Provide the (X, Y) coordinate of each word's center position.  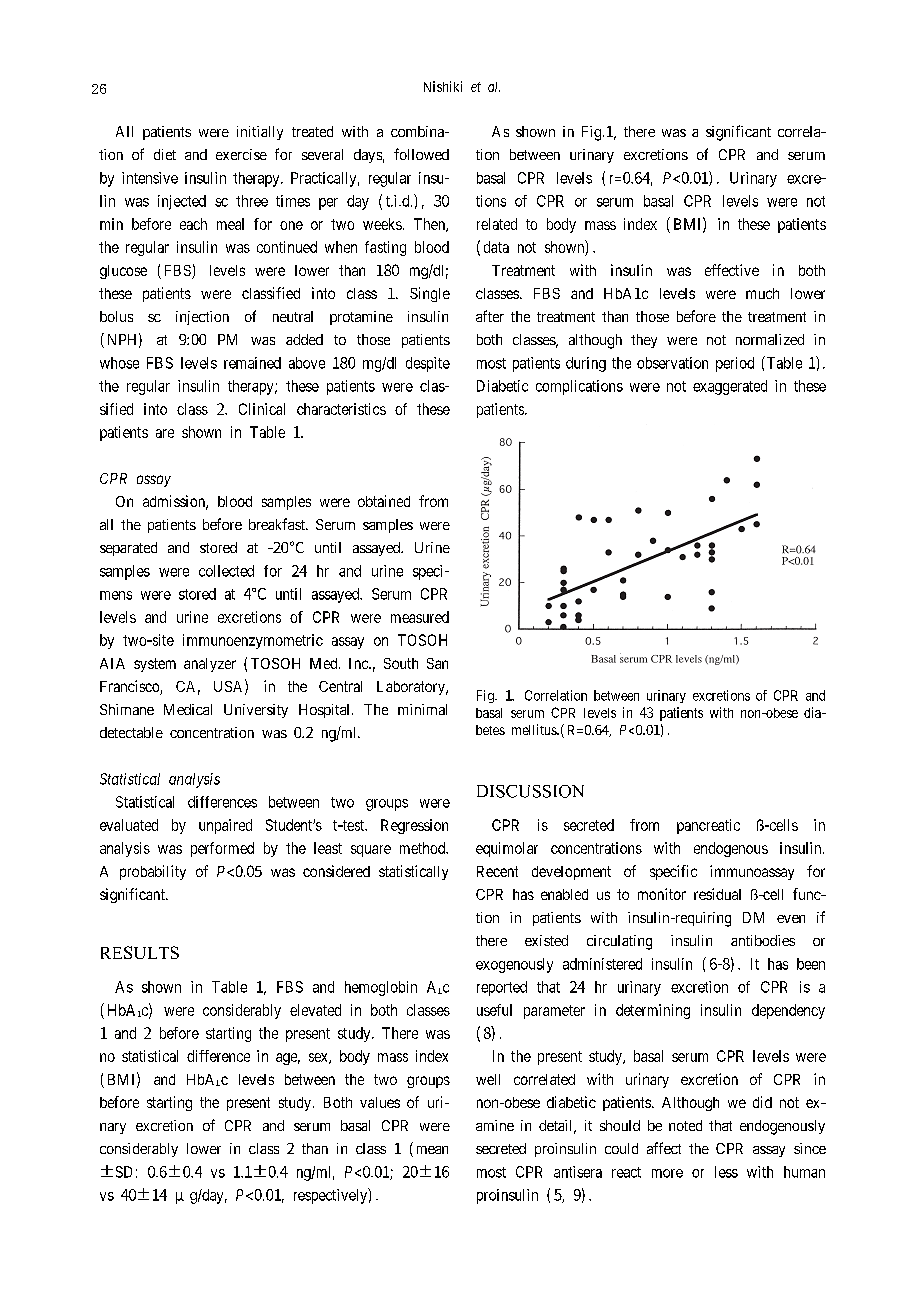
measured (420, 617)
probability (153, 872)
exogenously (514, 965)
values (380, 1102)
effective (732, 270)
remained (252, 363)
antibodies (763, 940)
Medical (188, 709)
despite (428, 364)
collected (226, 571)
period (735, 364)
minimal (422, 709)
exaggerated (730, 387)
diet (165, 154)
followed (421, 154)
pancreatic (708, 826)
